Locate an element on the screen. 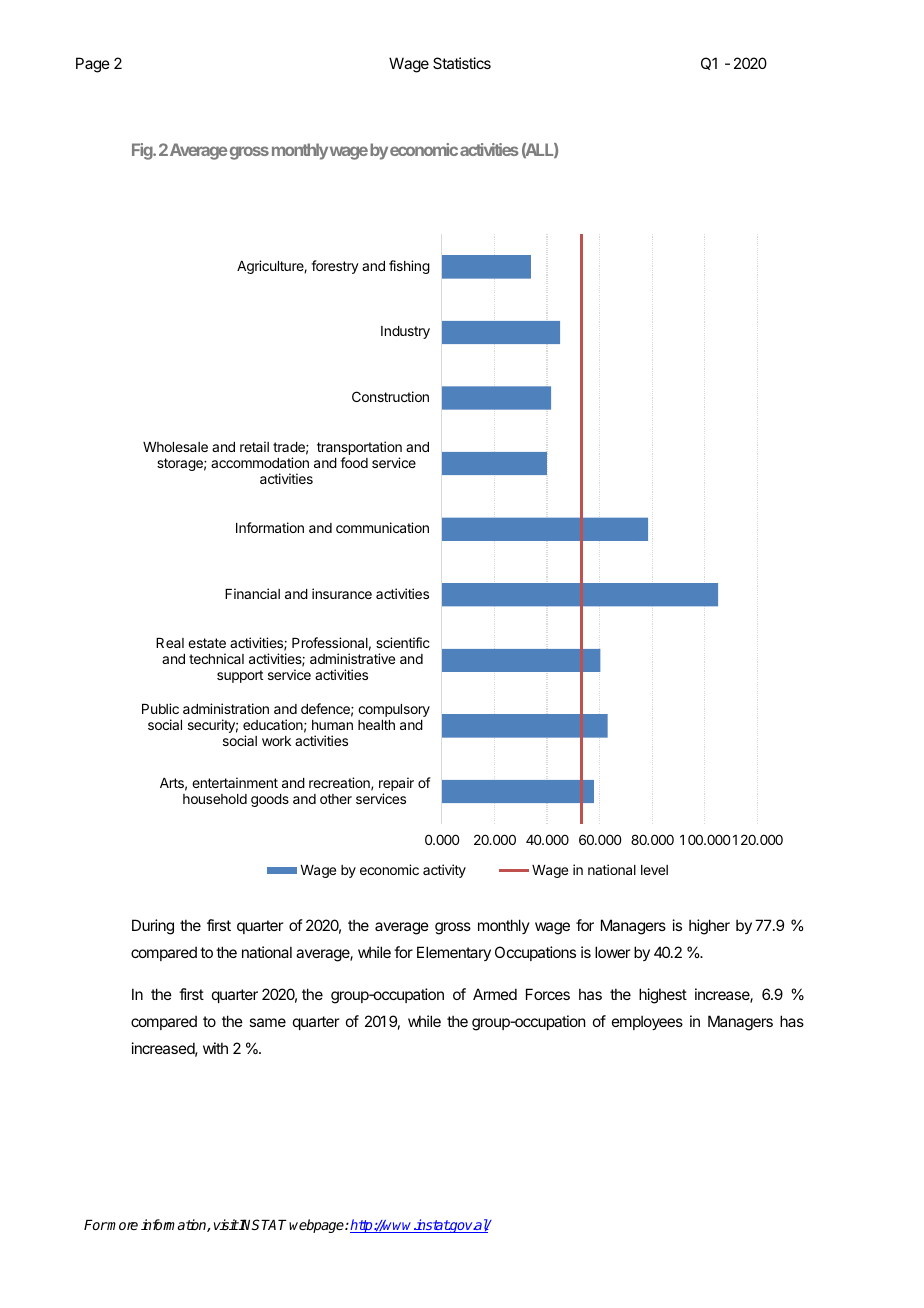 This screenshot has width=924, height=1308. Statistics is located at coordinates (462, 63).
